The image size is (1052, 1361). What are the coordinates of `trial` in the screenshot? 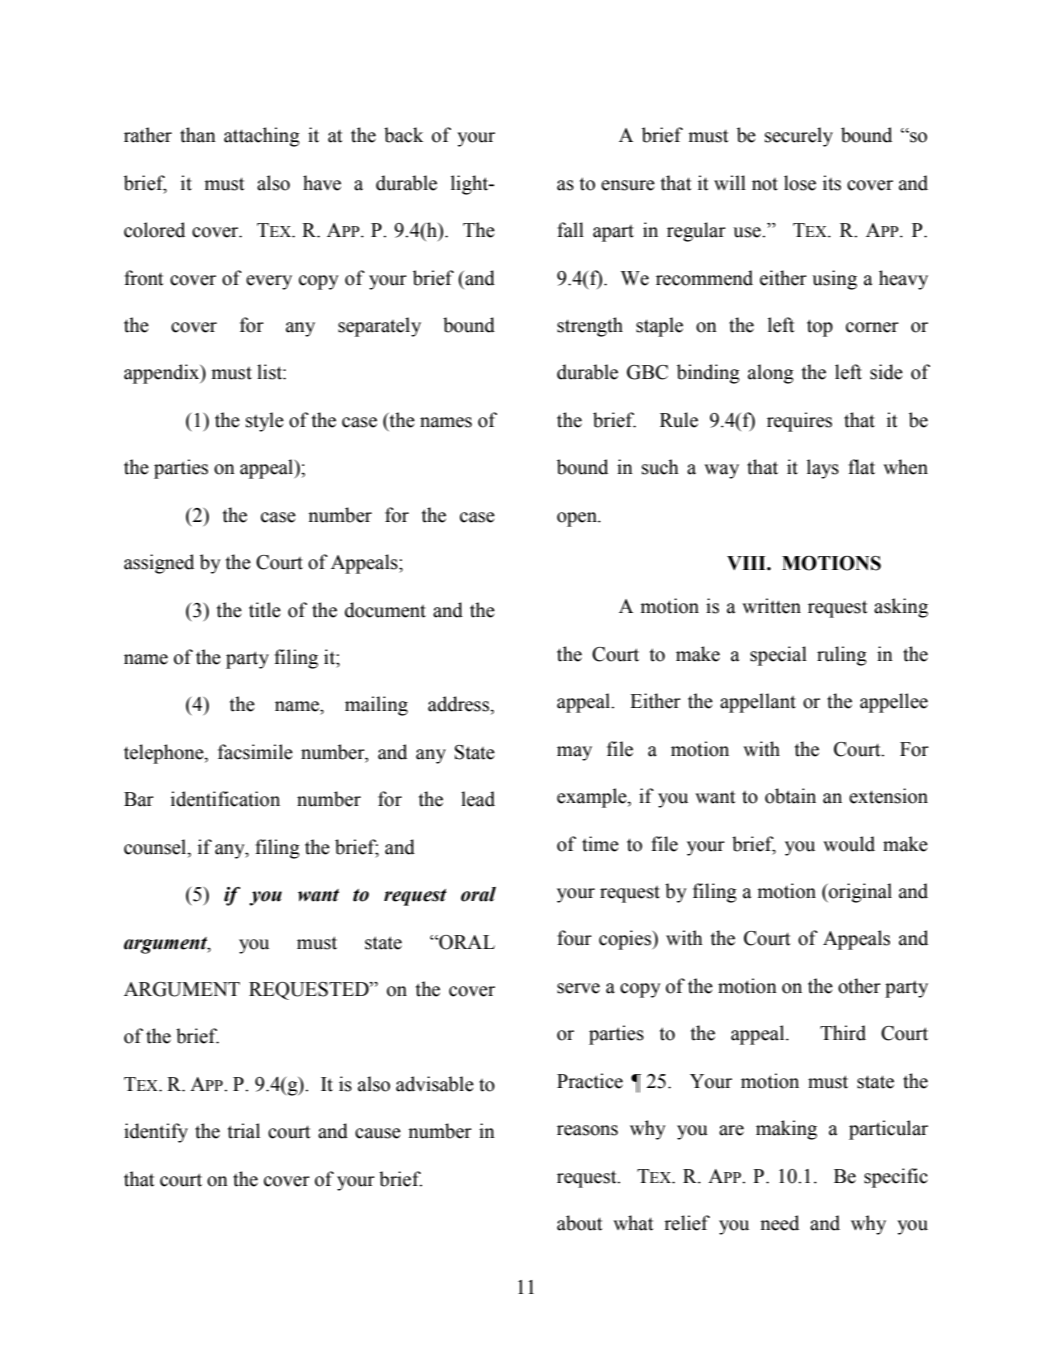 It's located at (244, 1131).
